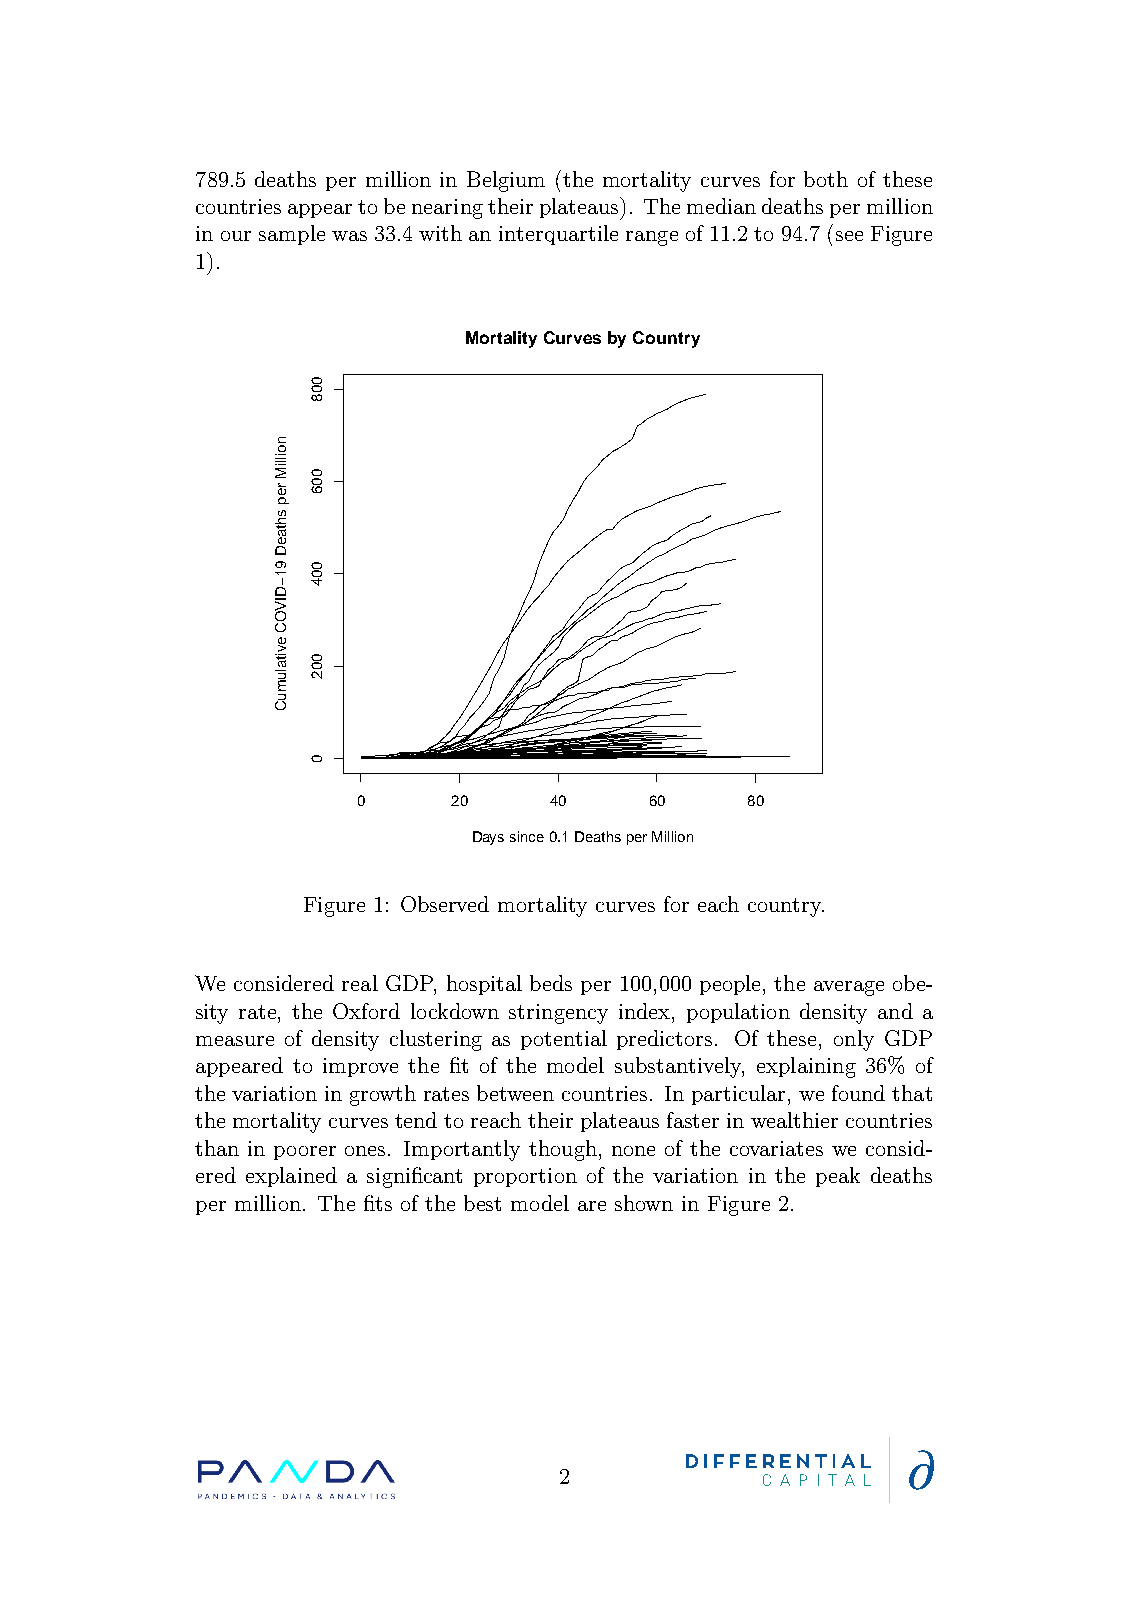 The image size is (1131, 1599). I want to click on real, so click(360, 983).
